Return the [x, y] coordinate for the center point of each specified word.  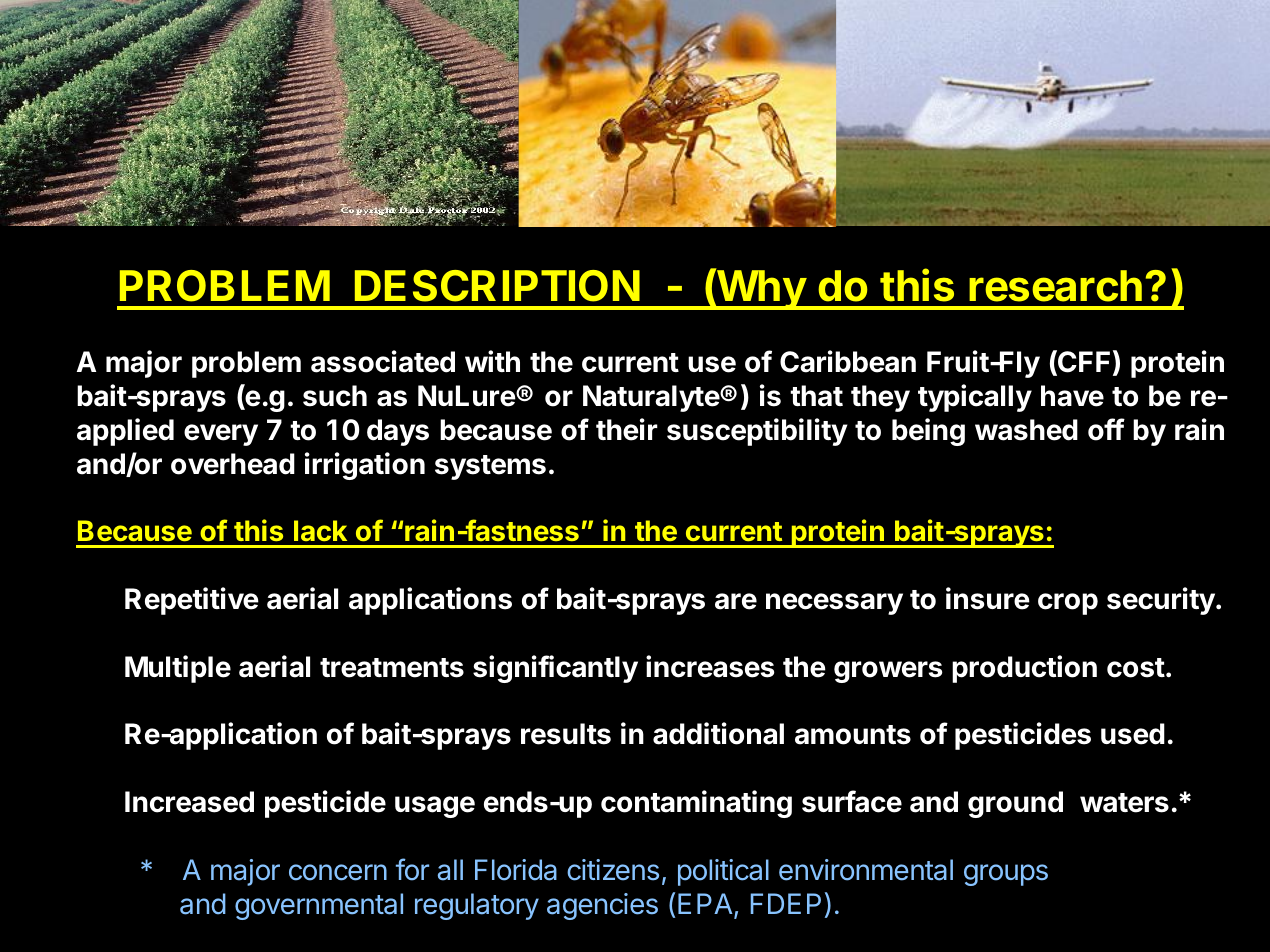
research [1055, 286]
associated [383, 361]
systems [490, 467]
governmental [319, 906]
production [1024, 669]
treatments [392, 668]
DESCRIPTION [497, 286]
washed [1026, 430]
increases [710, 666]
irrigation [365, 466]
